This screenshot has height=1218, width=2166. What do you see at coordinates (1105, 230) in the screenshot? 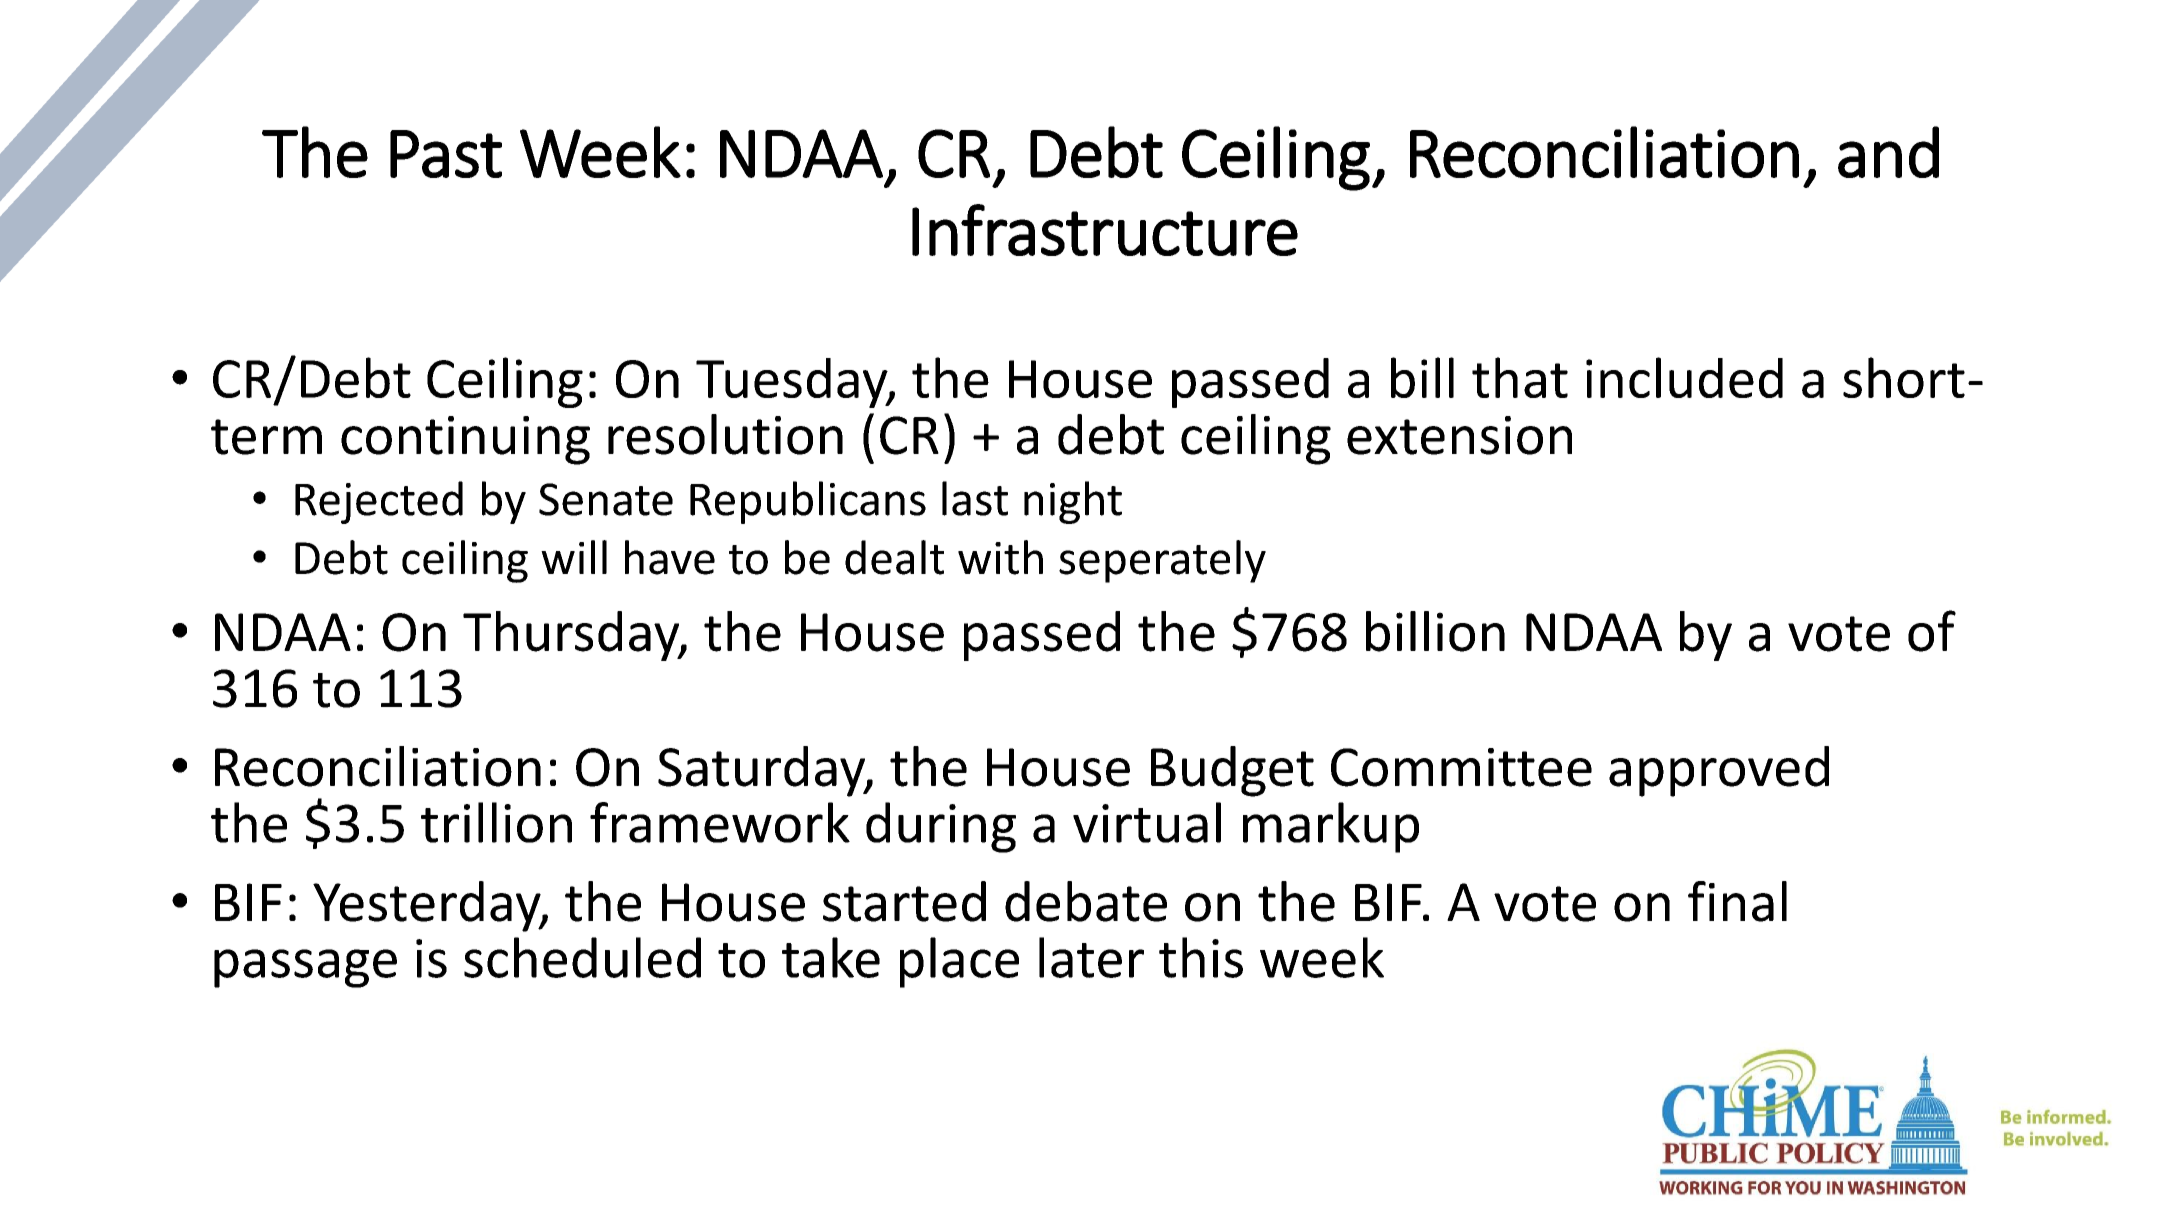
I see `Infrastructure` at bounding box center [1105, 230].
